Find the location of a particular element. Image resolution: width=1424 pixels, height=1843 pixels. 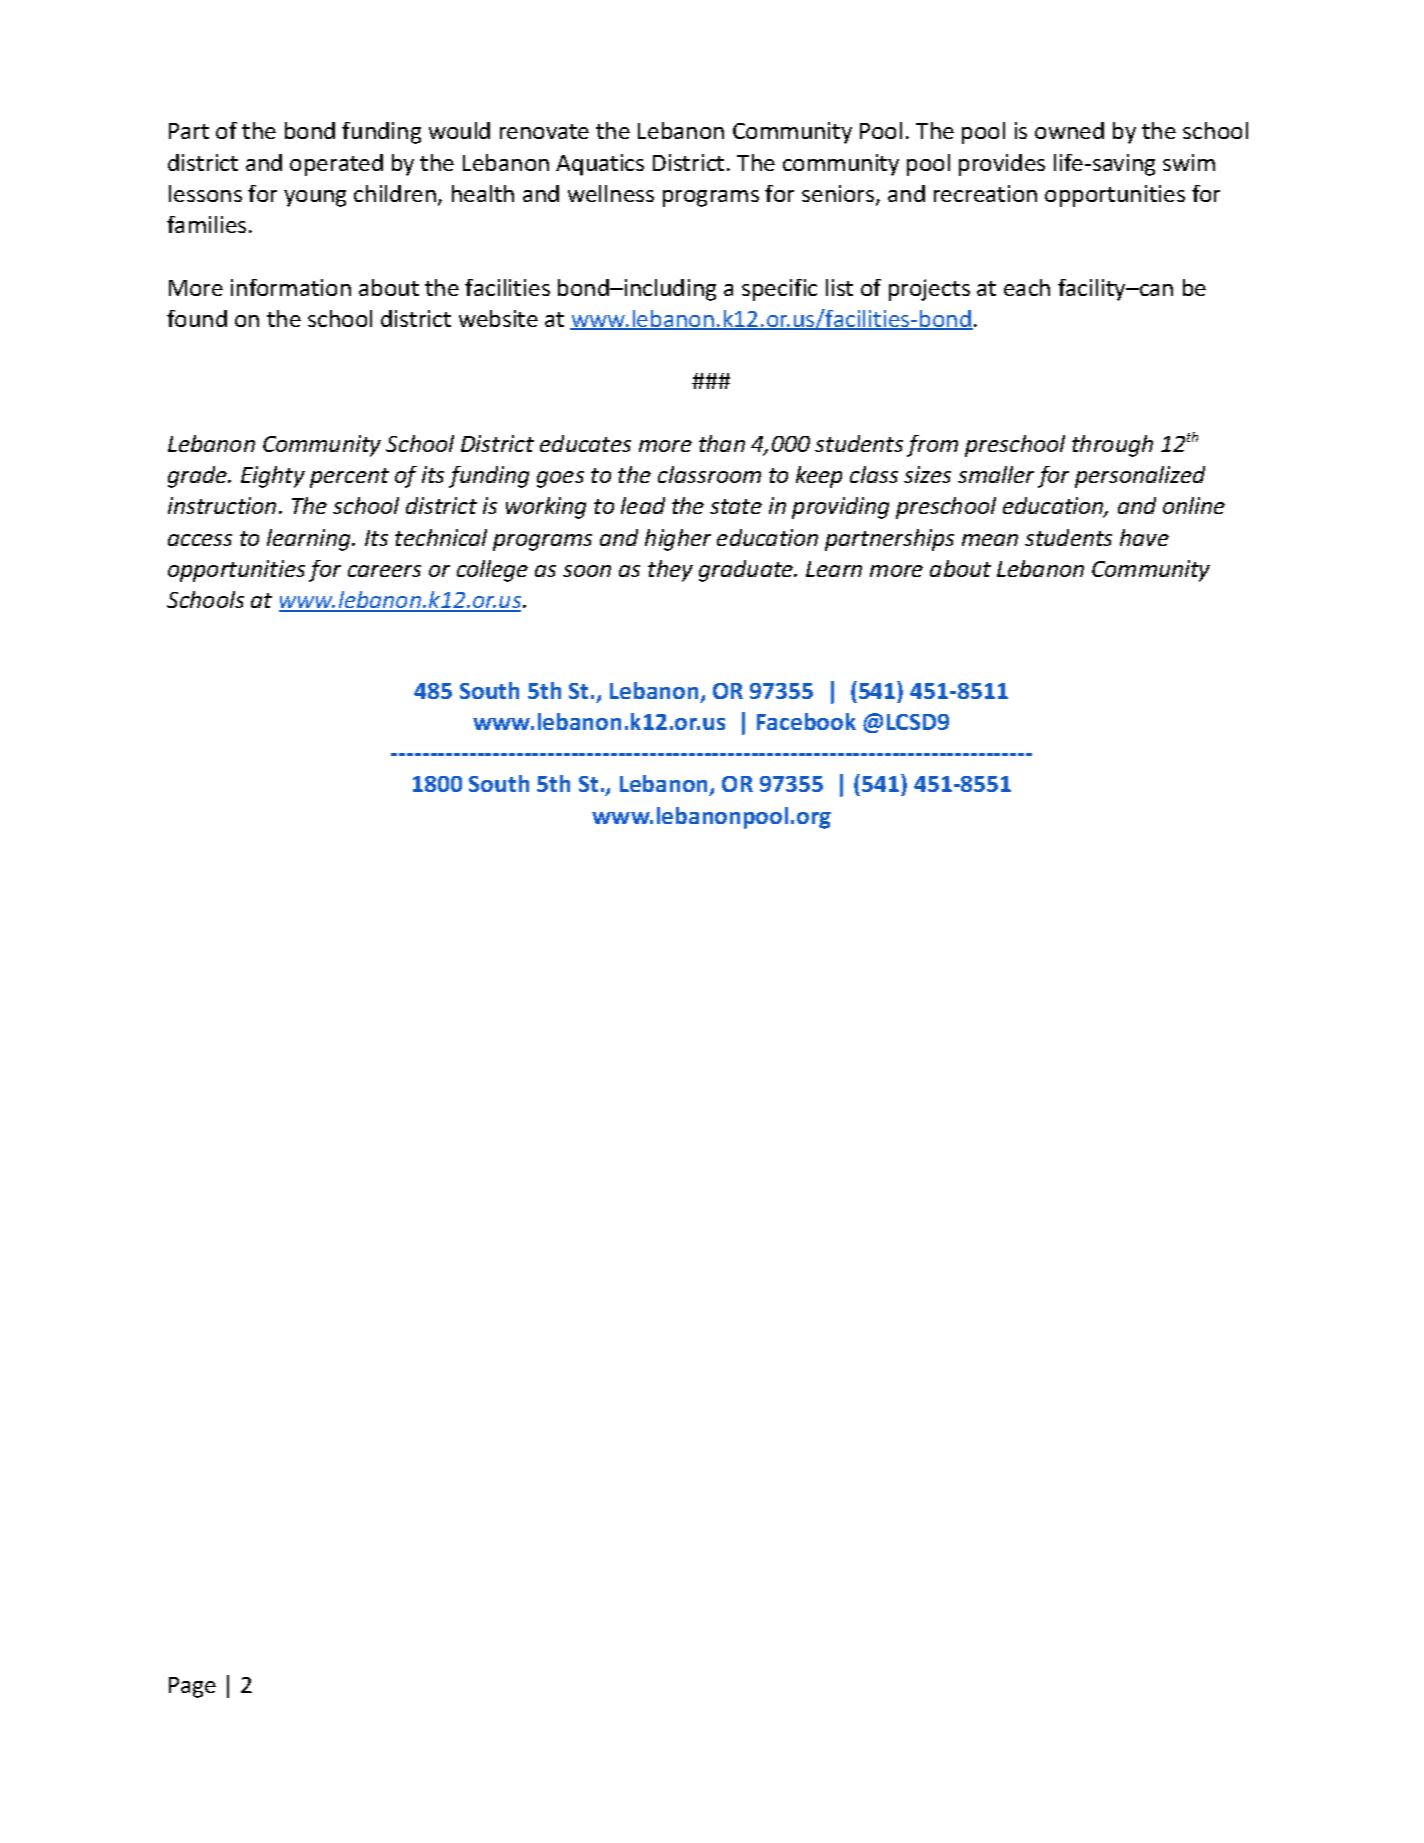

soon is located at coordinates (587, 571).
